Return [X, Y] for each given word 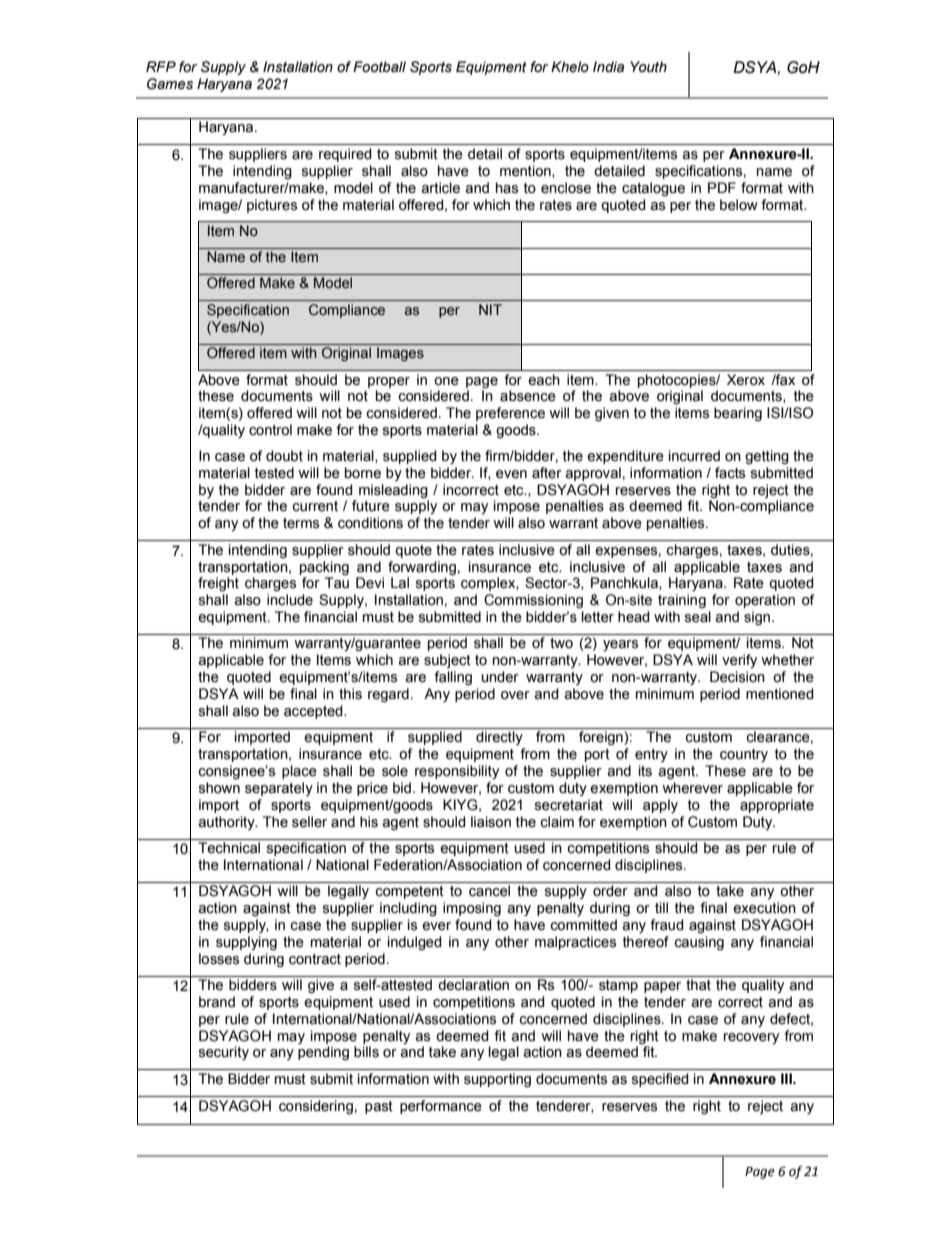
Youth [648, 67]
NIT [490, 309]
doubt [284, 456]
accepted [314, 712]
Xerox [746, 380]
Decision [737, 677]
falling [453, 678]
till [661, 907]
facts [730, 473]
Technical [229, 848]
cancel [489, 891]
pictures [272, 206]
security [224, 1053]
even [511, 474]
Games [170, 84]
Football [379, 67]
